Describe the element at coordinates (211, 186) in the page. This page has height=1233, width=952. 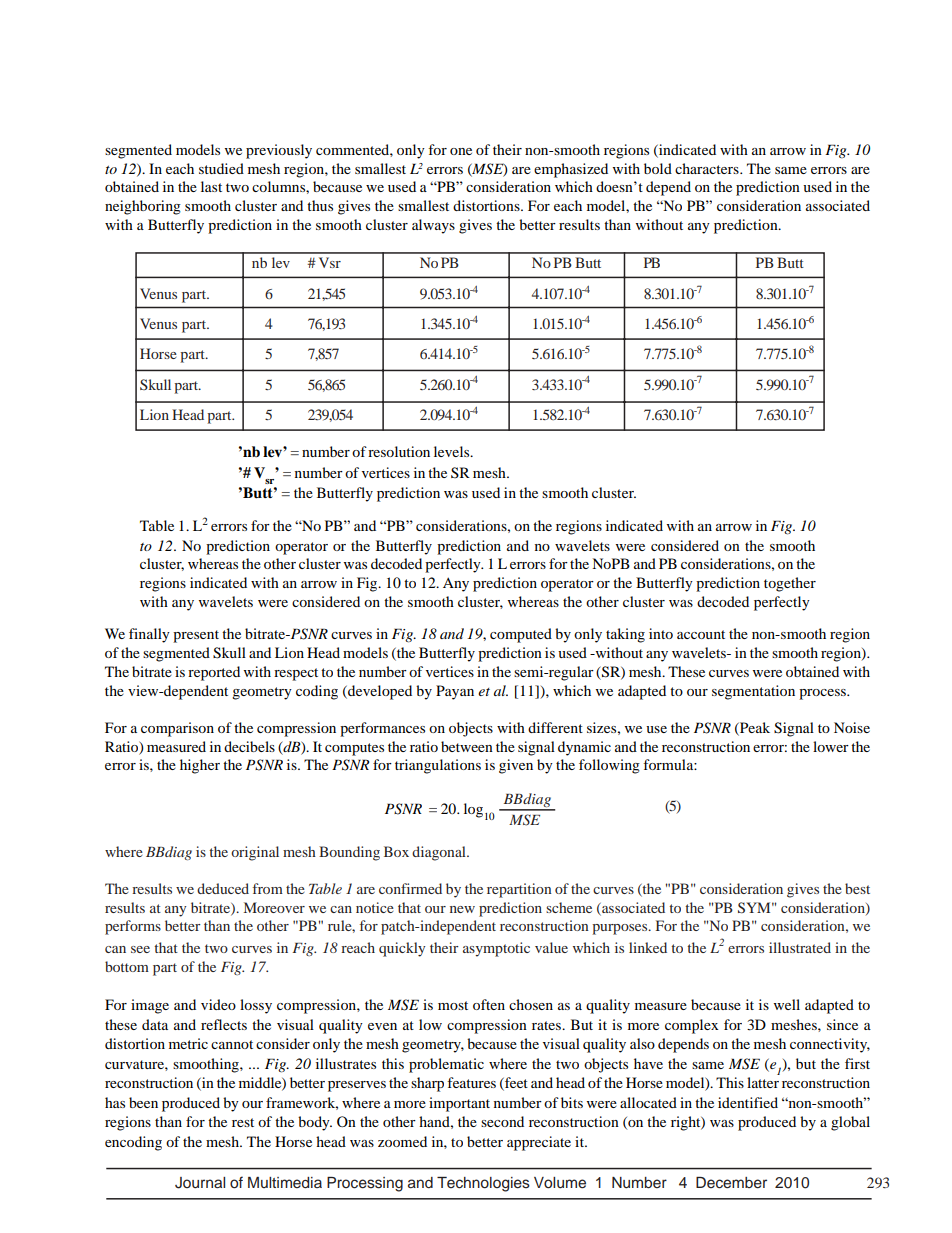
I see `last` at that location.
